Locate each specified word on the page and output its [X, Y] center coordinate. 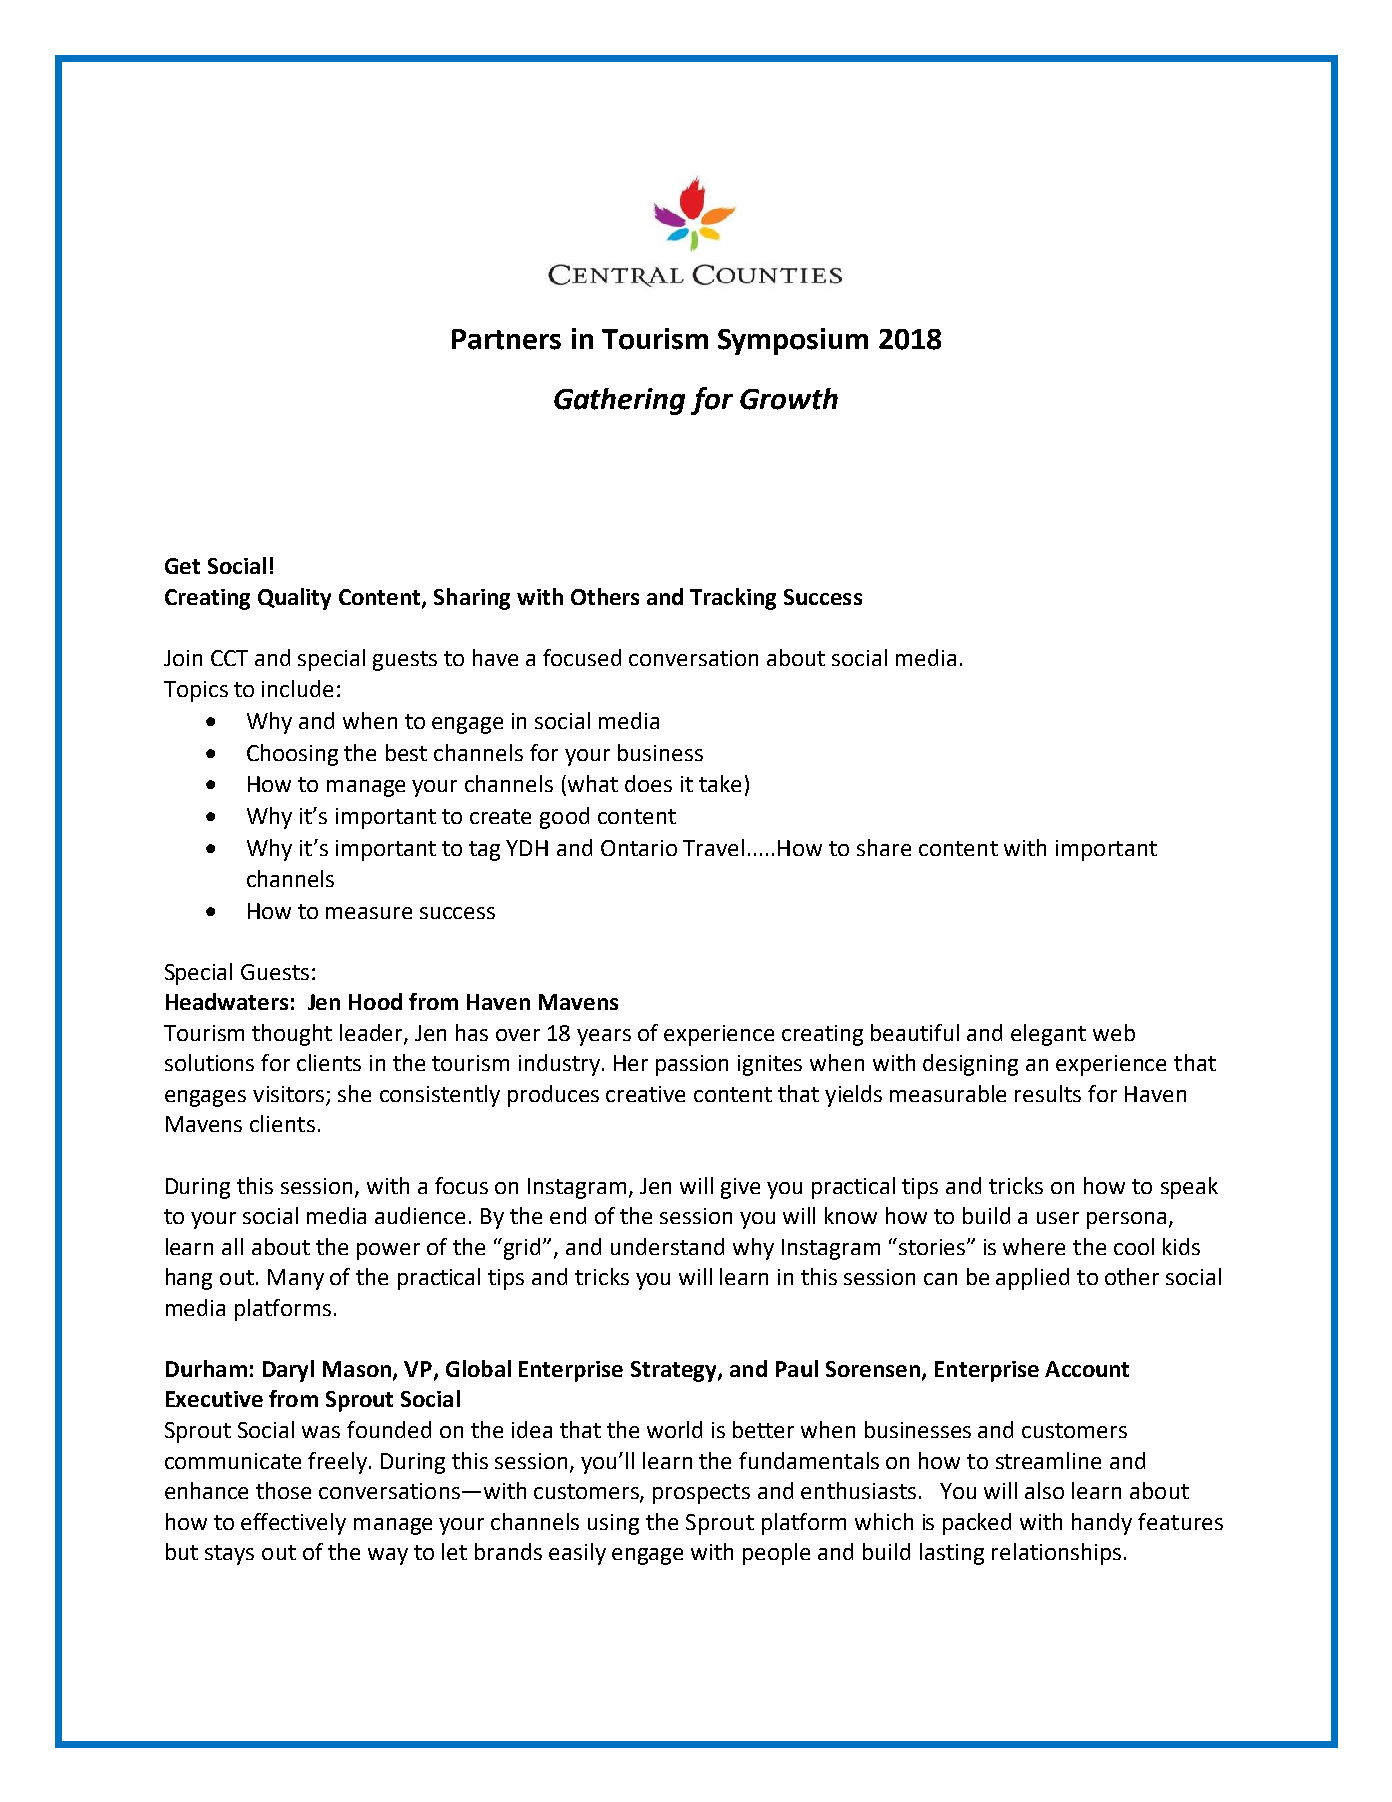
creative [645, 1094]
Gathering [619, 401]
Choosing [292, 755]
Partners [506, 339]
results [1048, 1093]
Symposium [793, 341]
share [884, 847]
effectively [293, 1524]
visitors [290, 1095]
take [720, 783]
